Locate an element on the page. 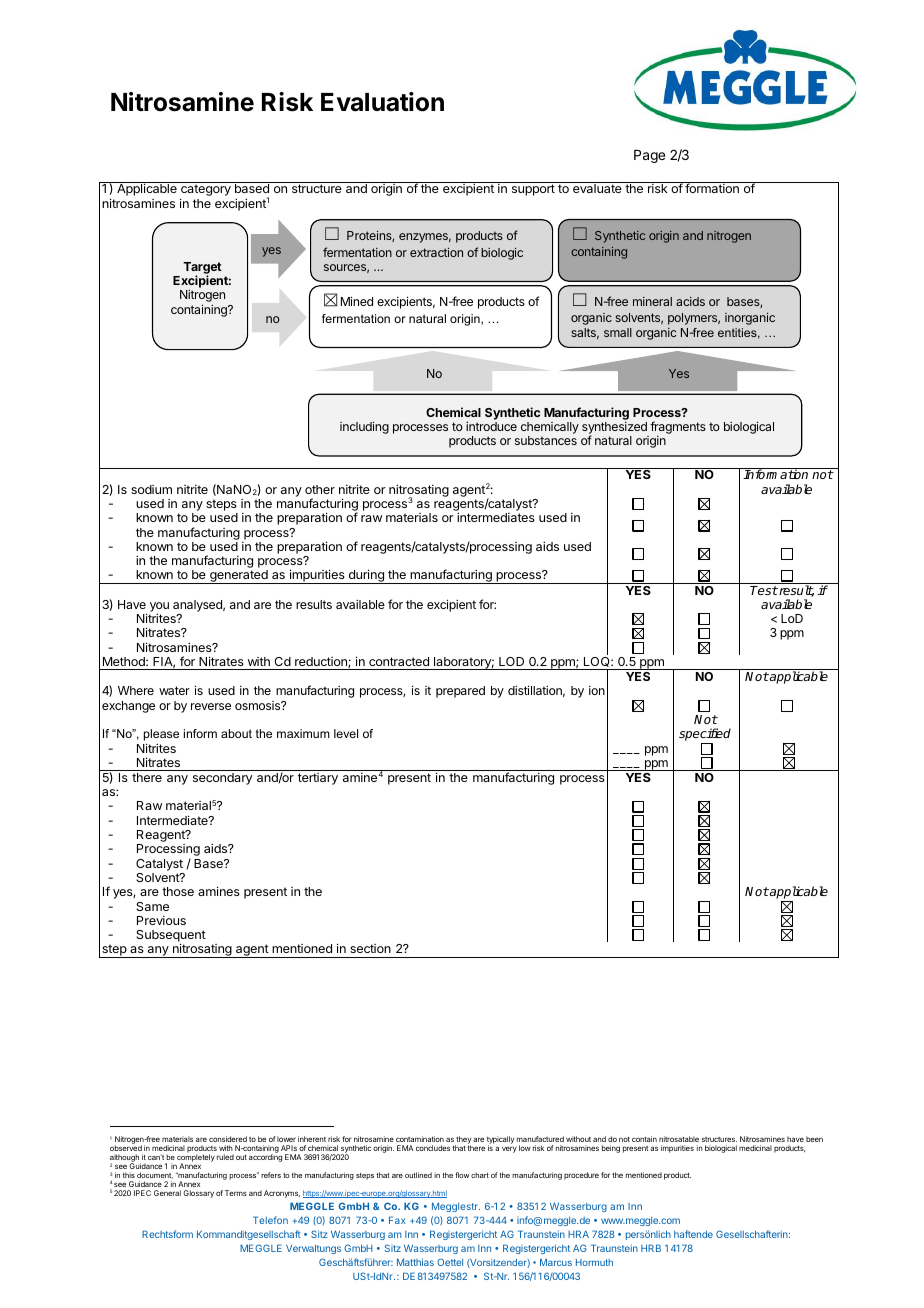  support is located at coordinates (533, 190).
